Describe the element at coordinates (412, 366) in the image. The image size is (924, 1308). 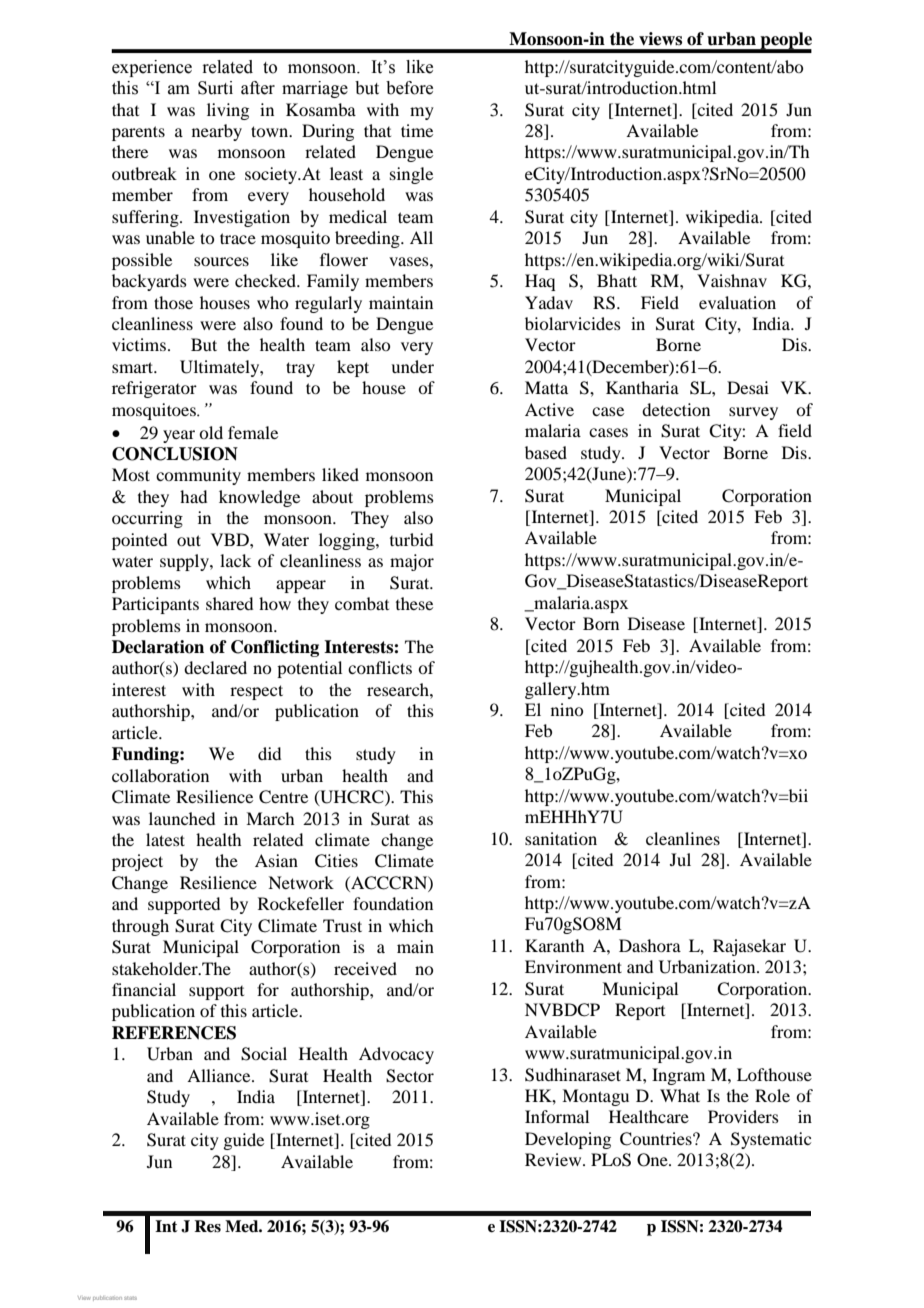
I see `under` at that location.
